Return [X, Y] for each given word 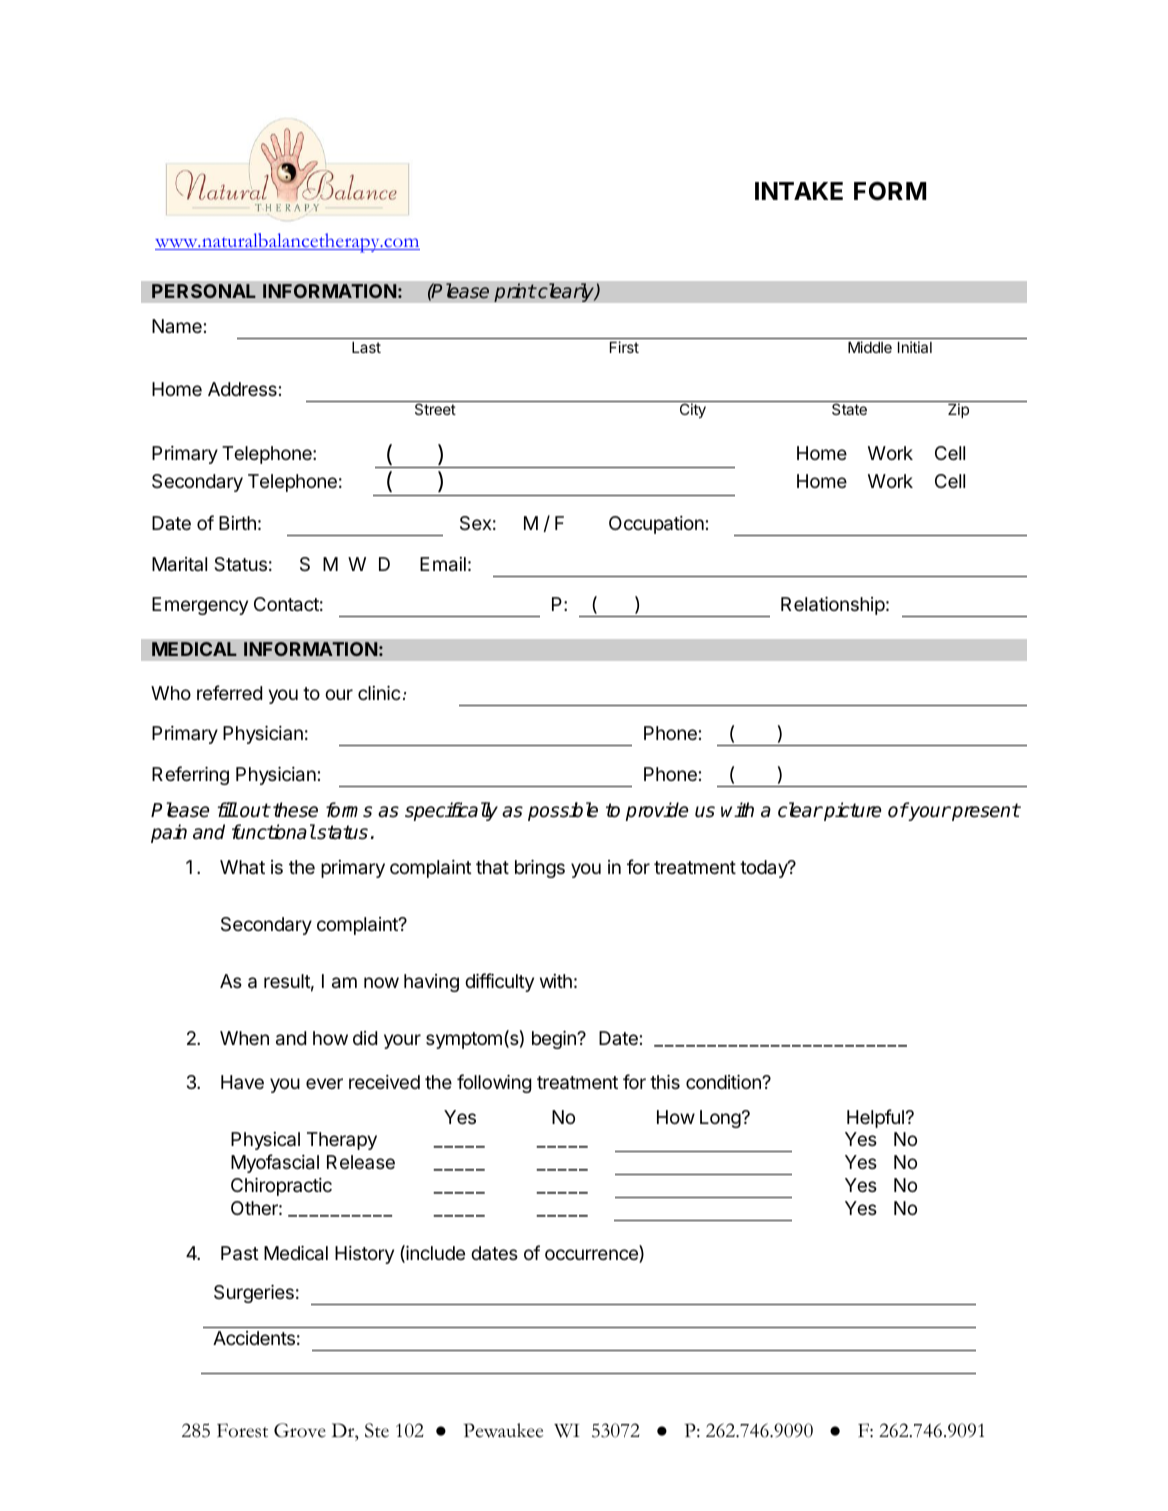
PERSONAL [204, 291]
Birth [237, 523]
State [849, 409]
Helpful [875, 1118]
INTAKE [799, 191]
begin [555, 1040]
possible [563, 811]
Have [242, 1082]
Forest [242, 1430]
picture [851, 811]
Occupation [656, 525]
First [624, 347]
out [255, 810]
